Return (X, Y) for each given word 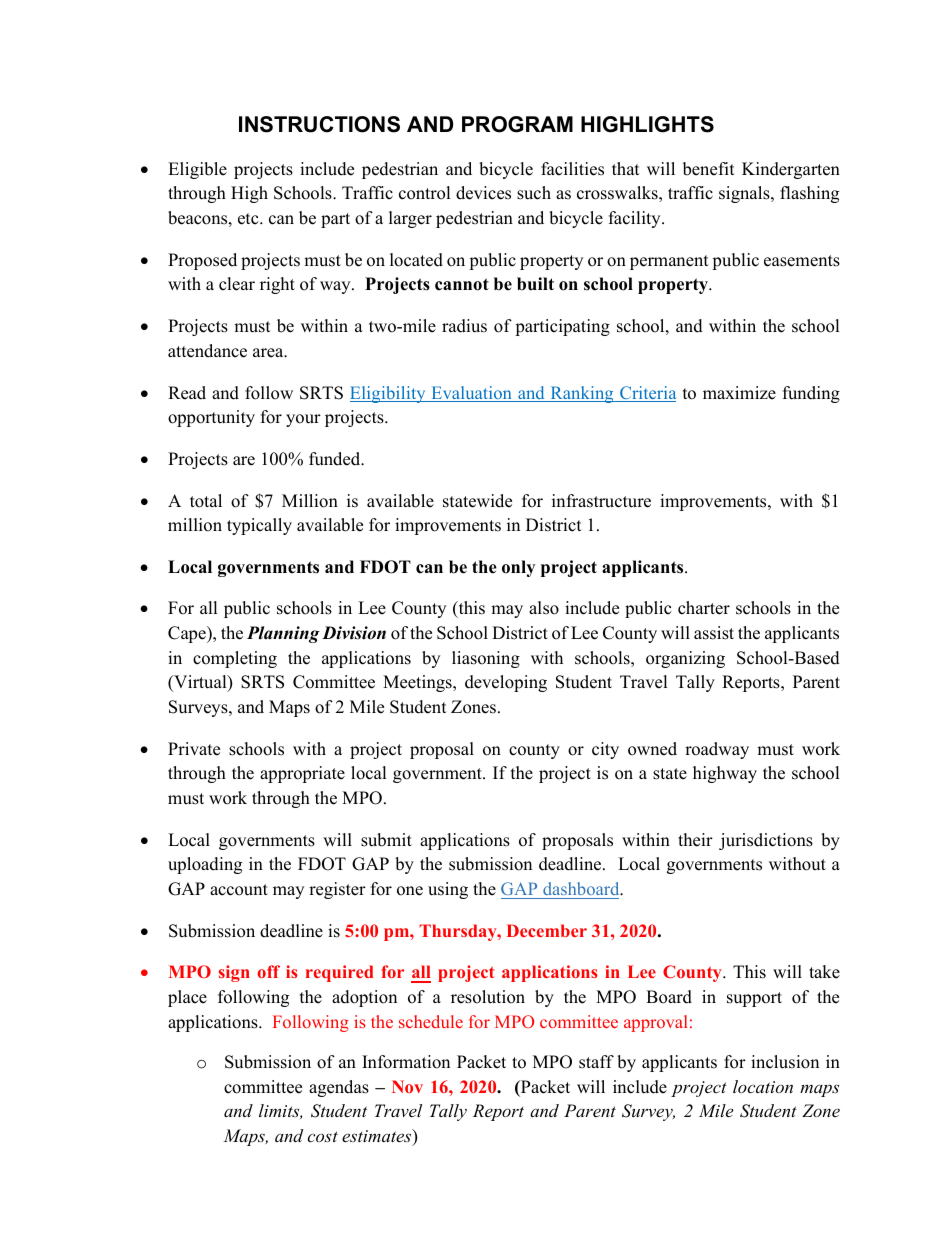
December (547, 930)
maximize (739, 393)
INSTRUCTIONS (319, 124)
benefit (709, 169)
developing (506, 683)
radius (464, 326)
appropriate (302, 774)
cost (322, 1136)
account (239, 890)
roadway (717, 750)
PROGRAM (517, 124)
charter (704, 608)
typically (259, 526)
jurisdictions (766, 841)
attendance (207, 351)
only (518, 568)
